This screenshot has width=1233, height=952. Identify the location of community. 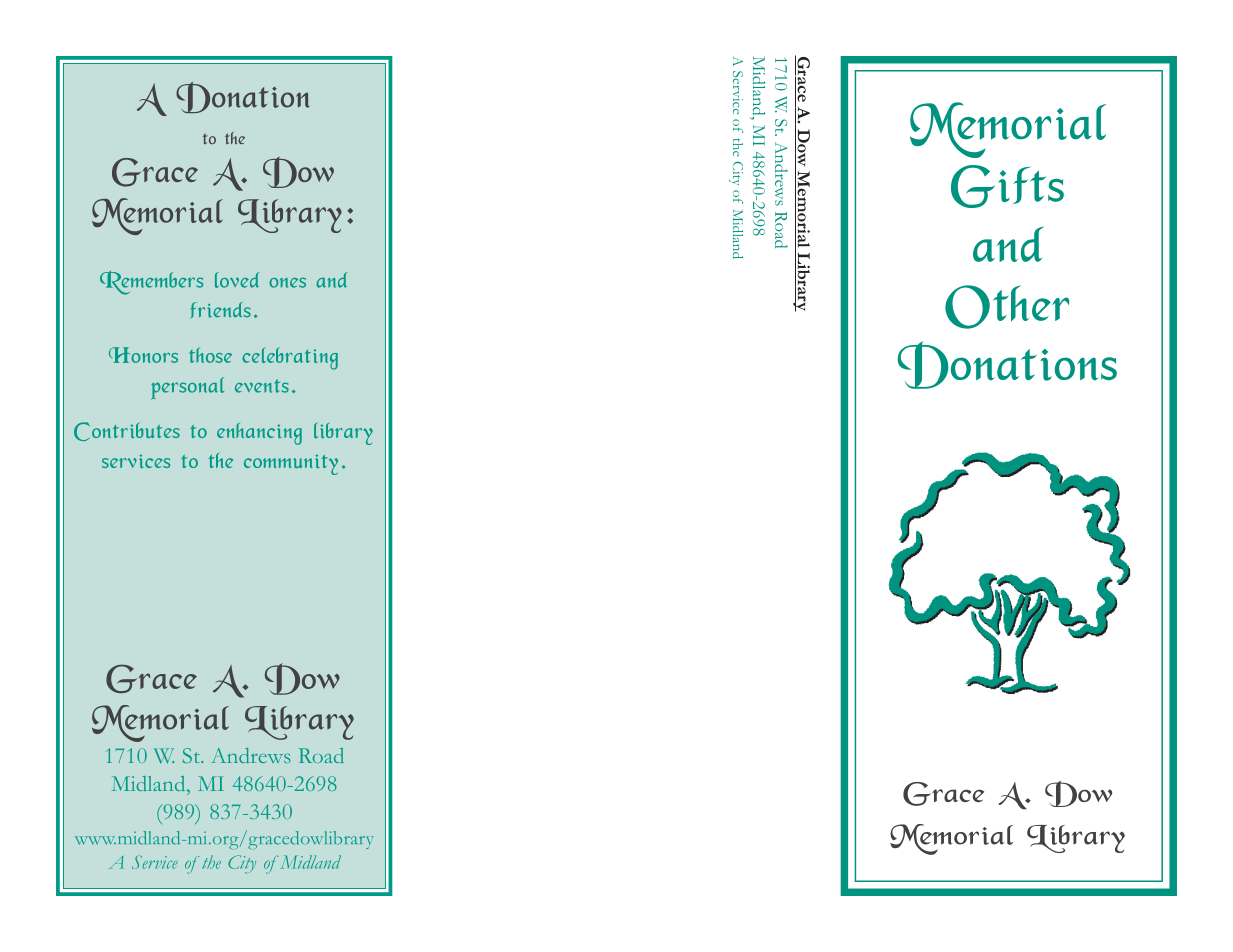
(291, 464).
